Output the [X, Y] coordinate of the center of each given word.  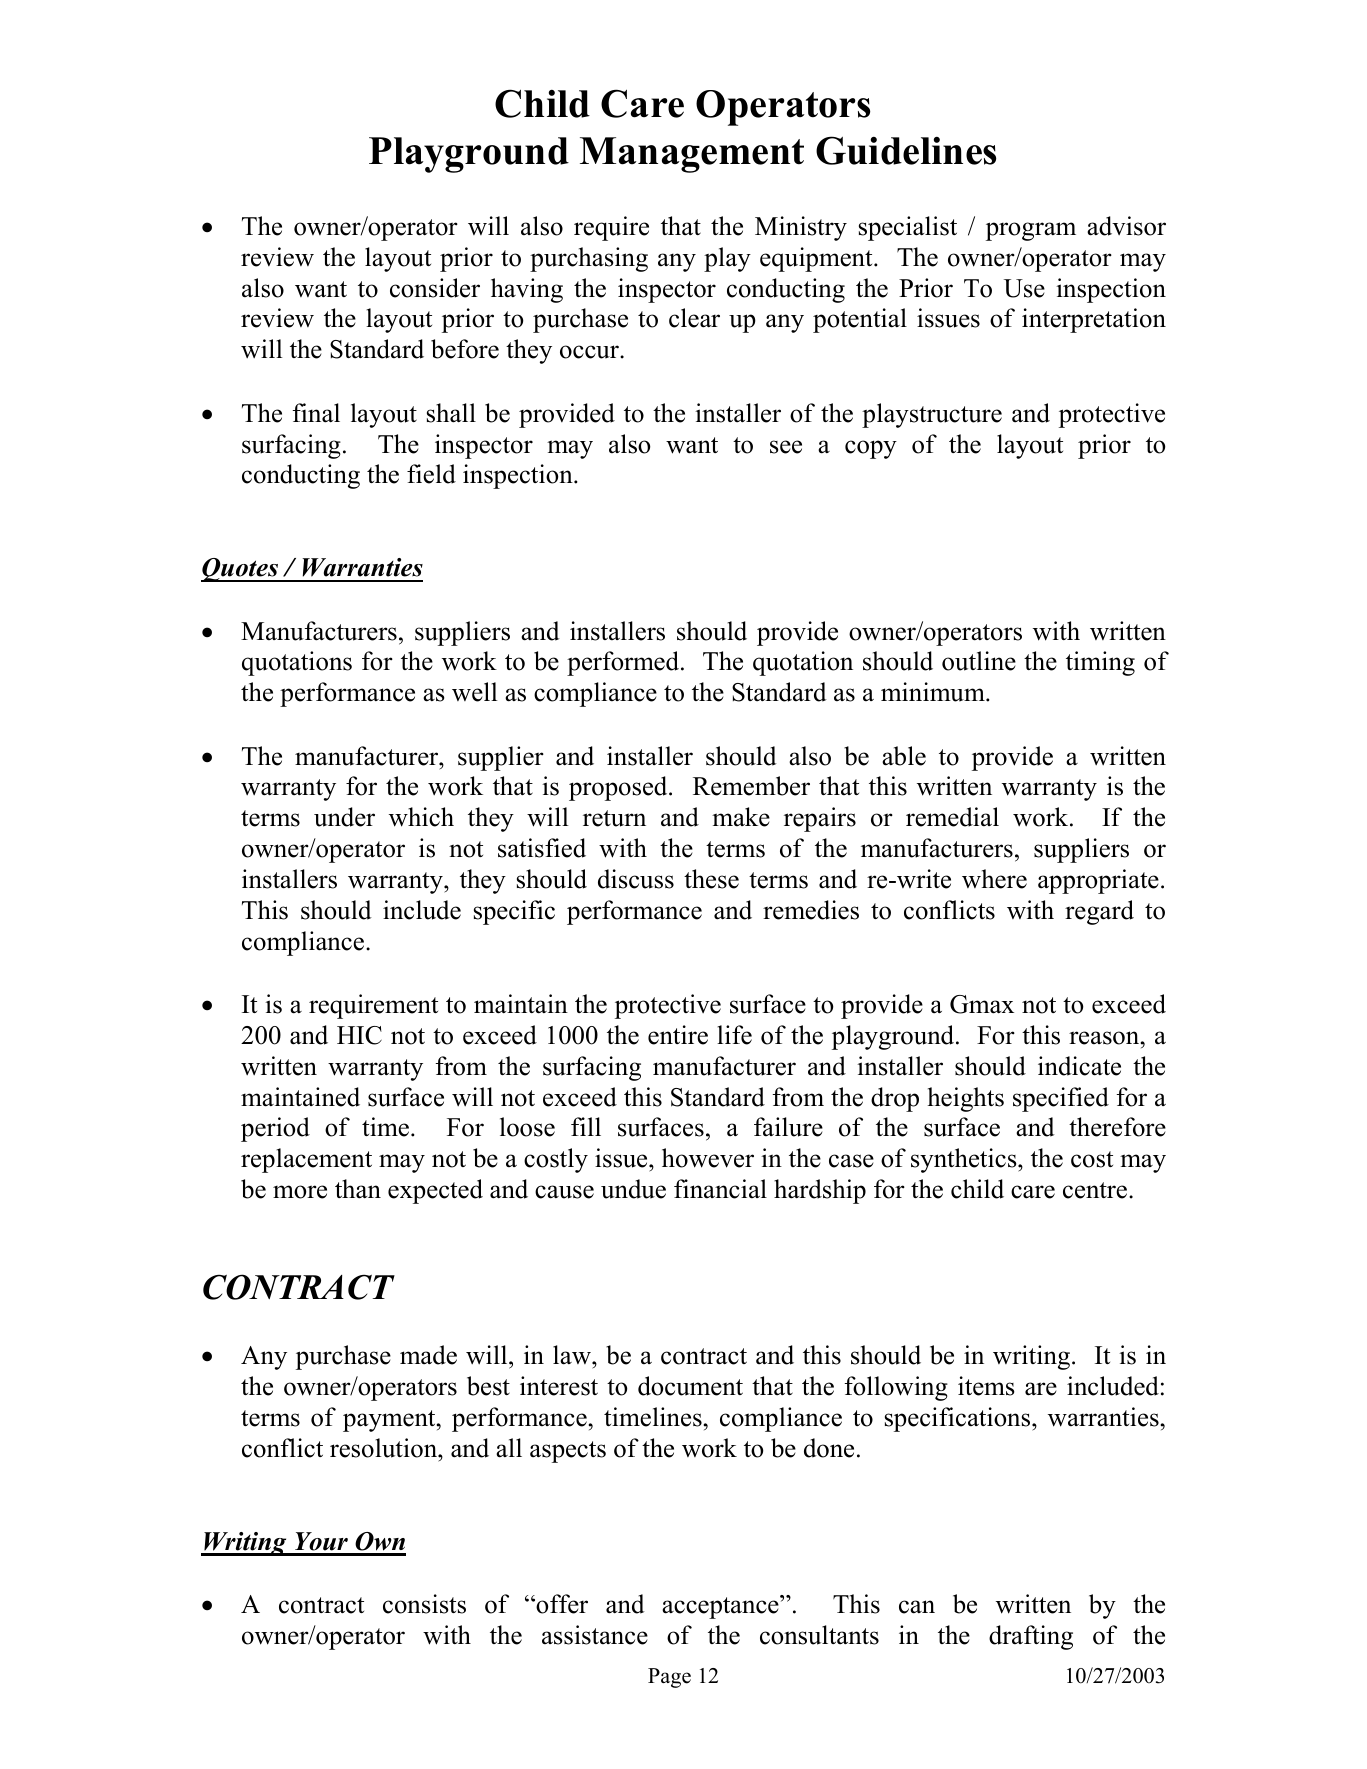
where [994, 879]
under [344, 817]
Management [692, 155]
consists [424, 1604]
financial [720, 1189]
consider [435, 288]
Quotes [241, 570]
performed [624, 663]
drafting [1031, 1637]
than [358, 1189]
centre [1095, 1190]
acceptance [721, 1607]
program [1031, 231]
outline [979, 661]
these [711, 879]
